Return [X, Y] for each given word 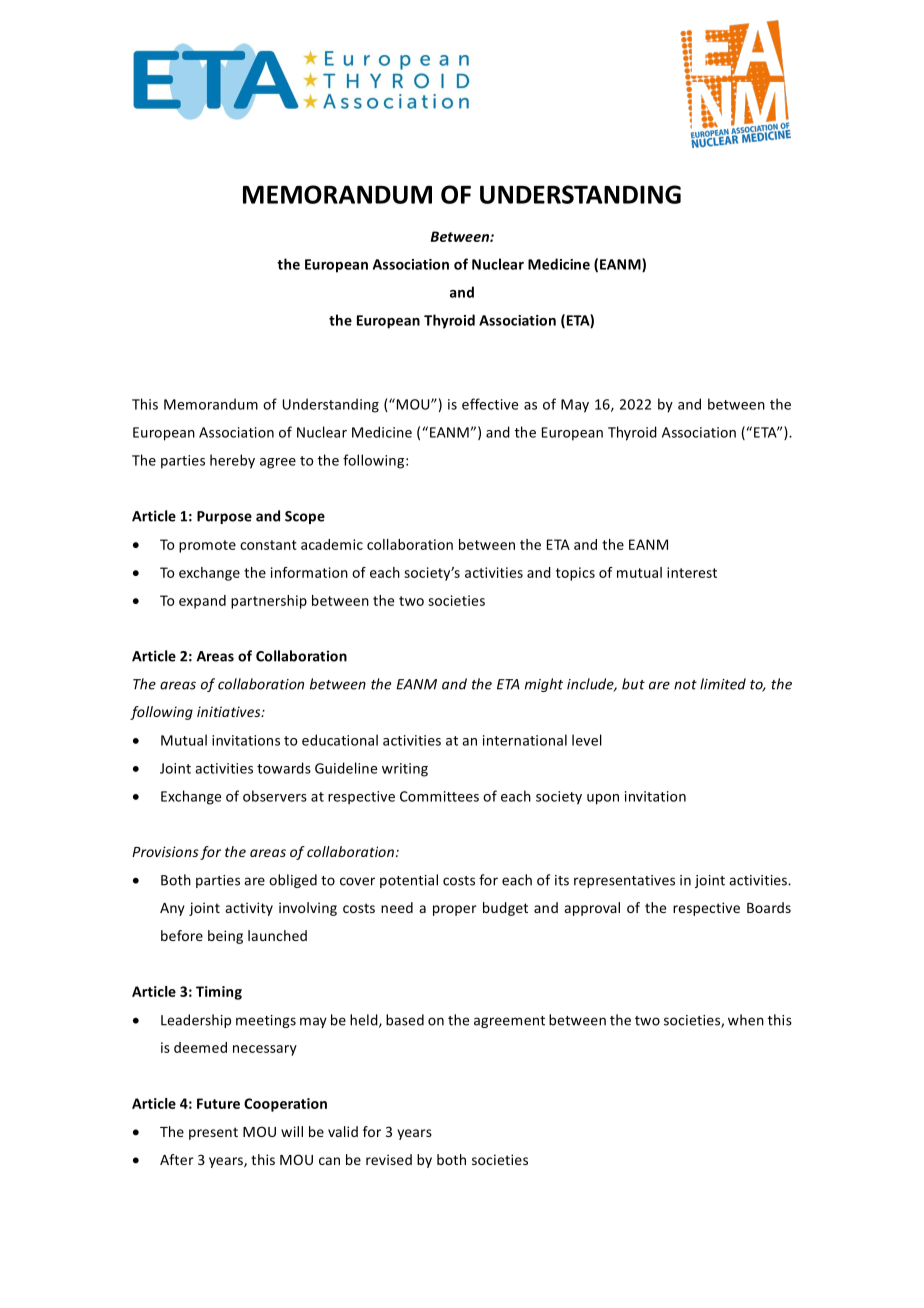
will [292, 1131]
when [746, 1020]
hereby [232, 461]
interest [692, 572]
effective [490, 404]
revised [389, 1159]
